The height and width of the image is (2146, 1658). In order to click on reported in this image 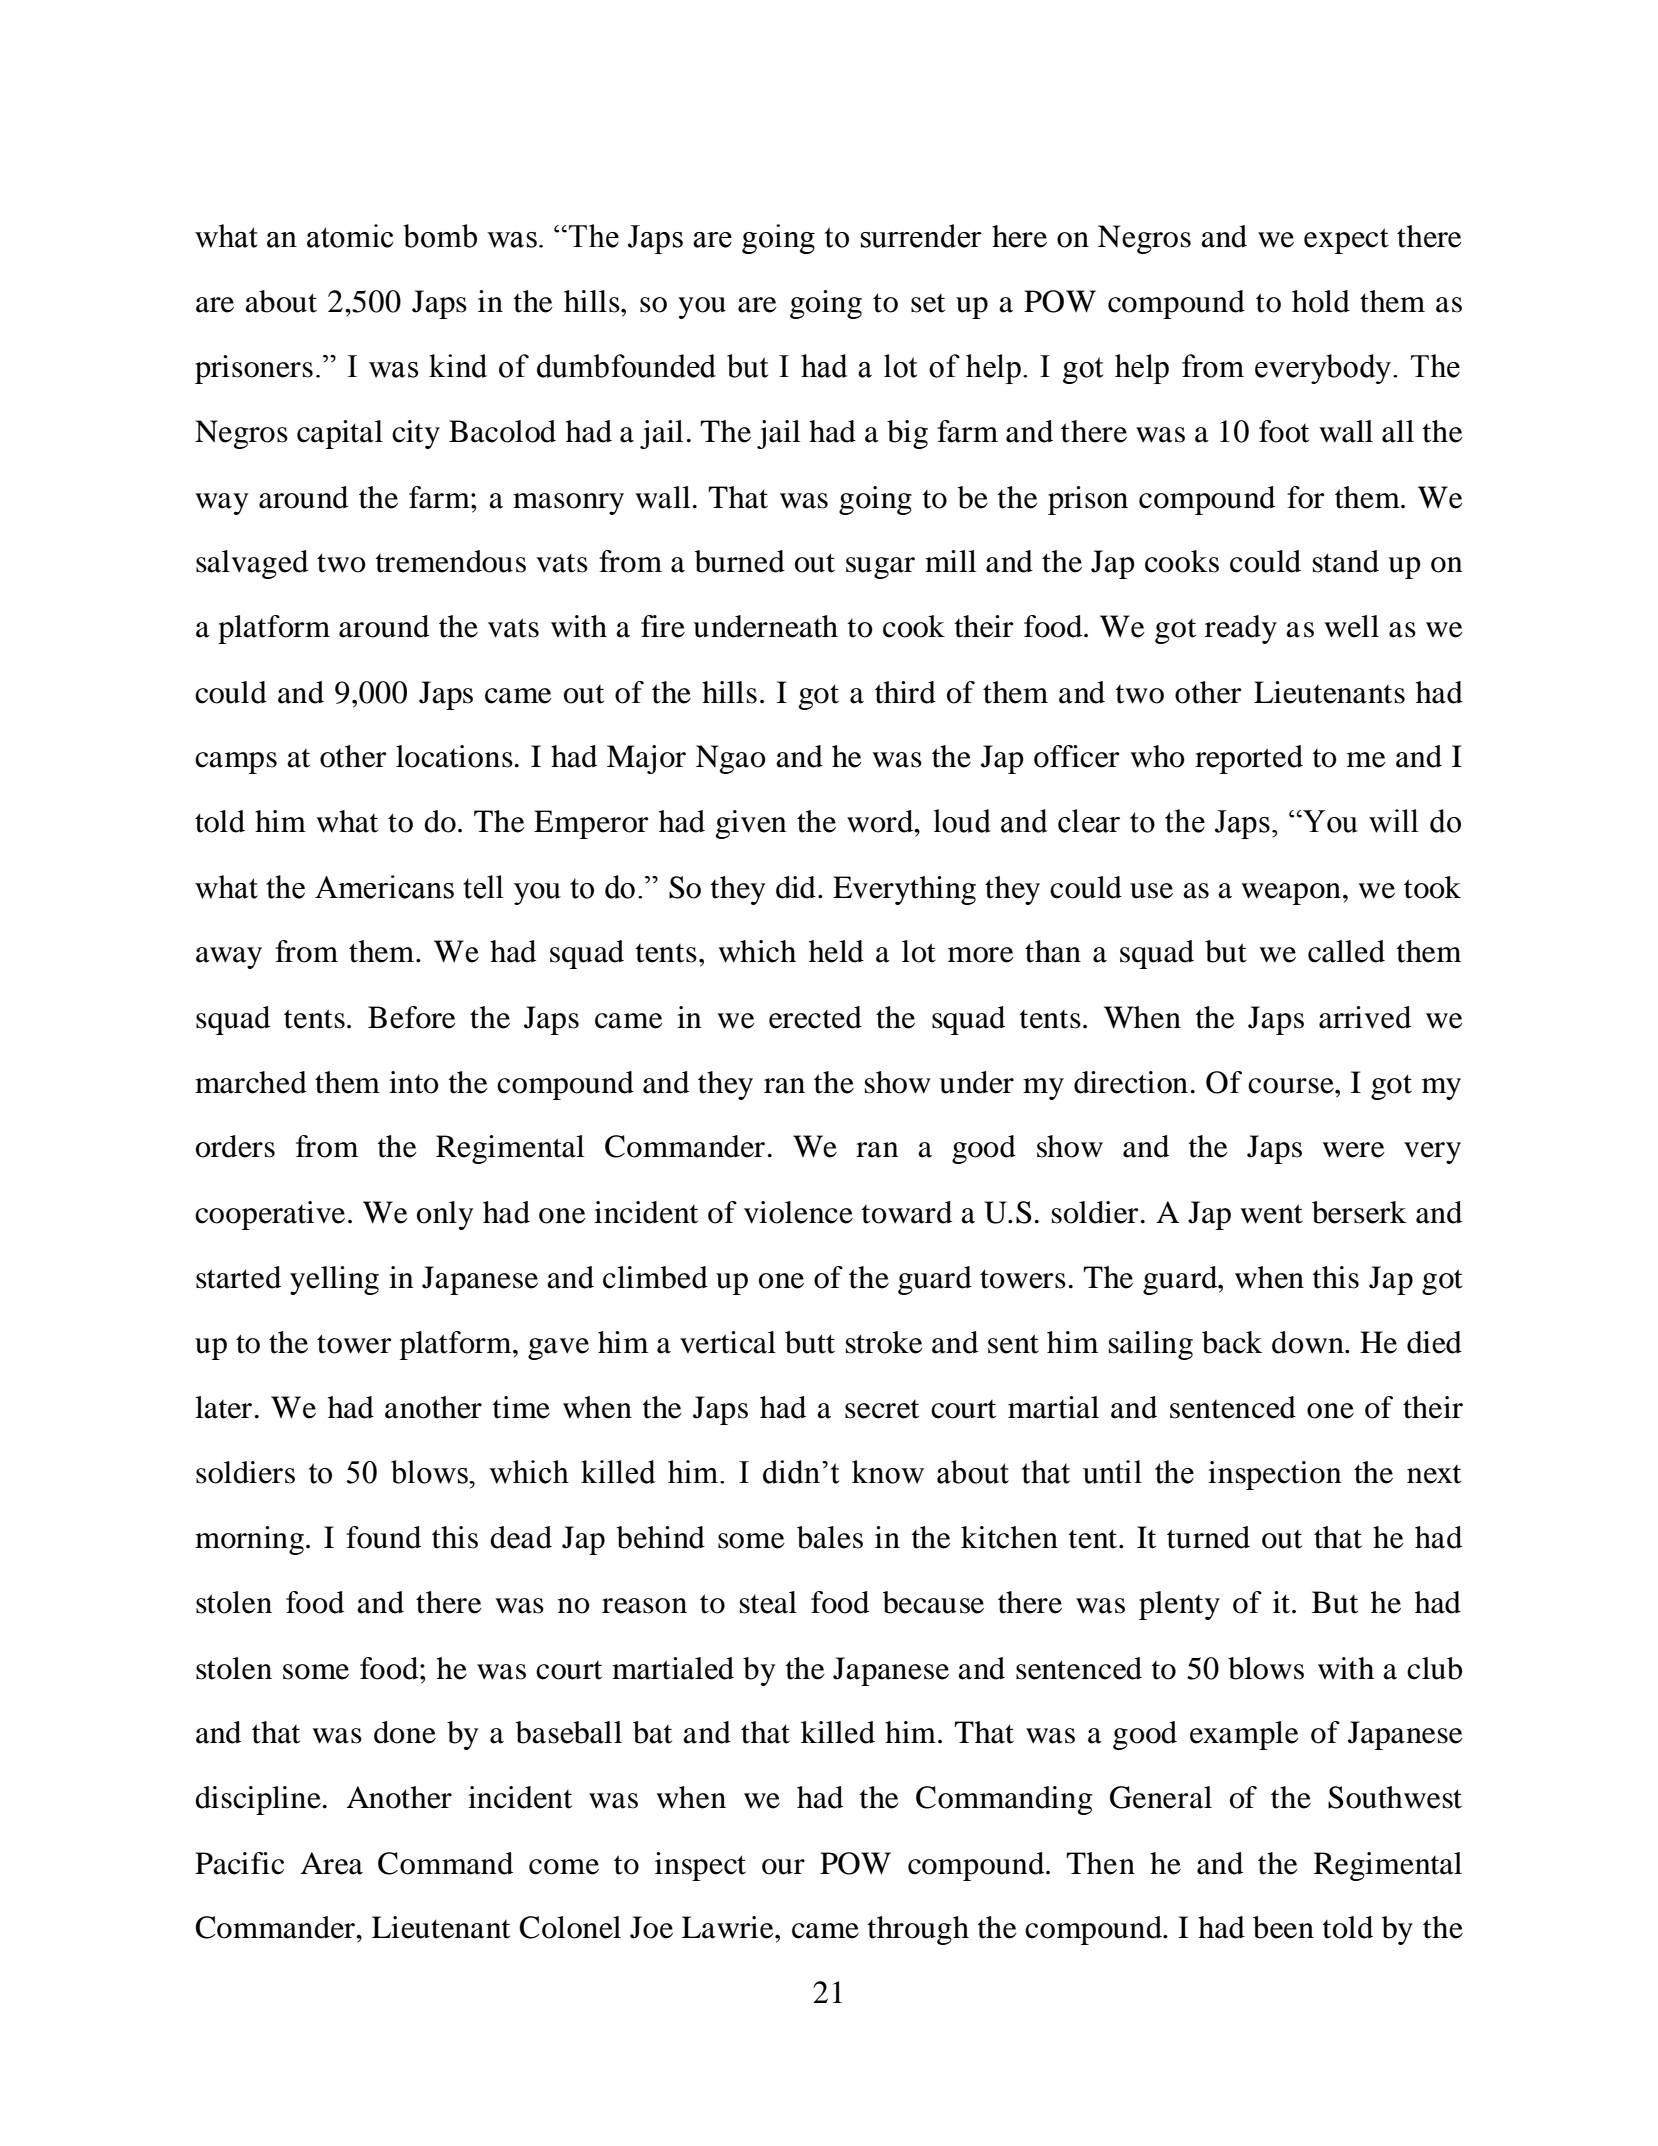, I will do `click(1249, 759)`.
